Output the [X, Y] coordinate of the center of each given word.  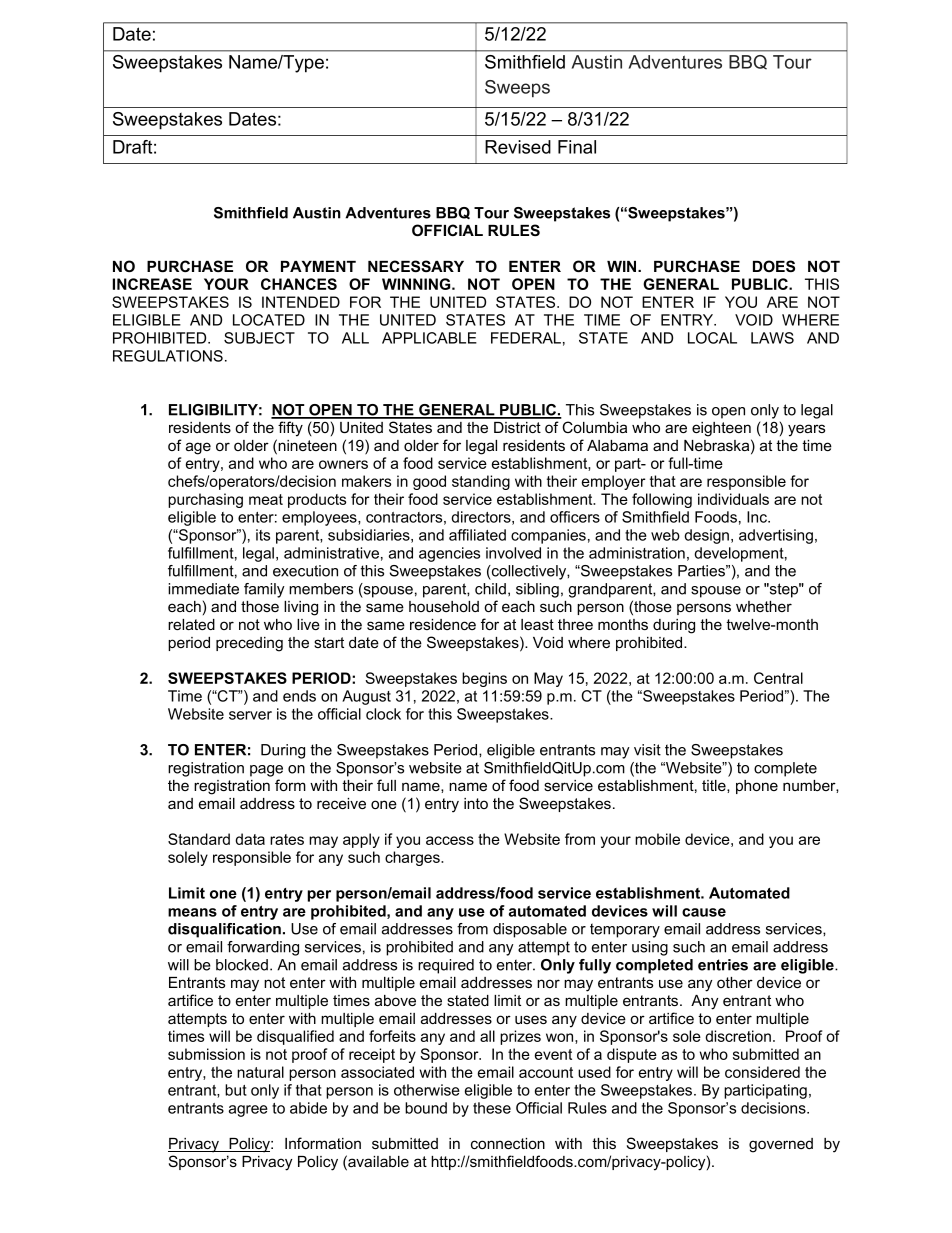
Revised [518, 147]
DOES [774, 266]
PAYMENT [318, 266]
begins [484, 679]
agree [248, 1111]
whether [764, 606]
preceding [249, 644]
